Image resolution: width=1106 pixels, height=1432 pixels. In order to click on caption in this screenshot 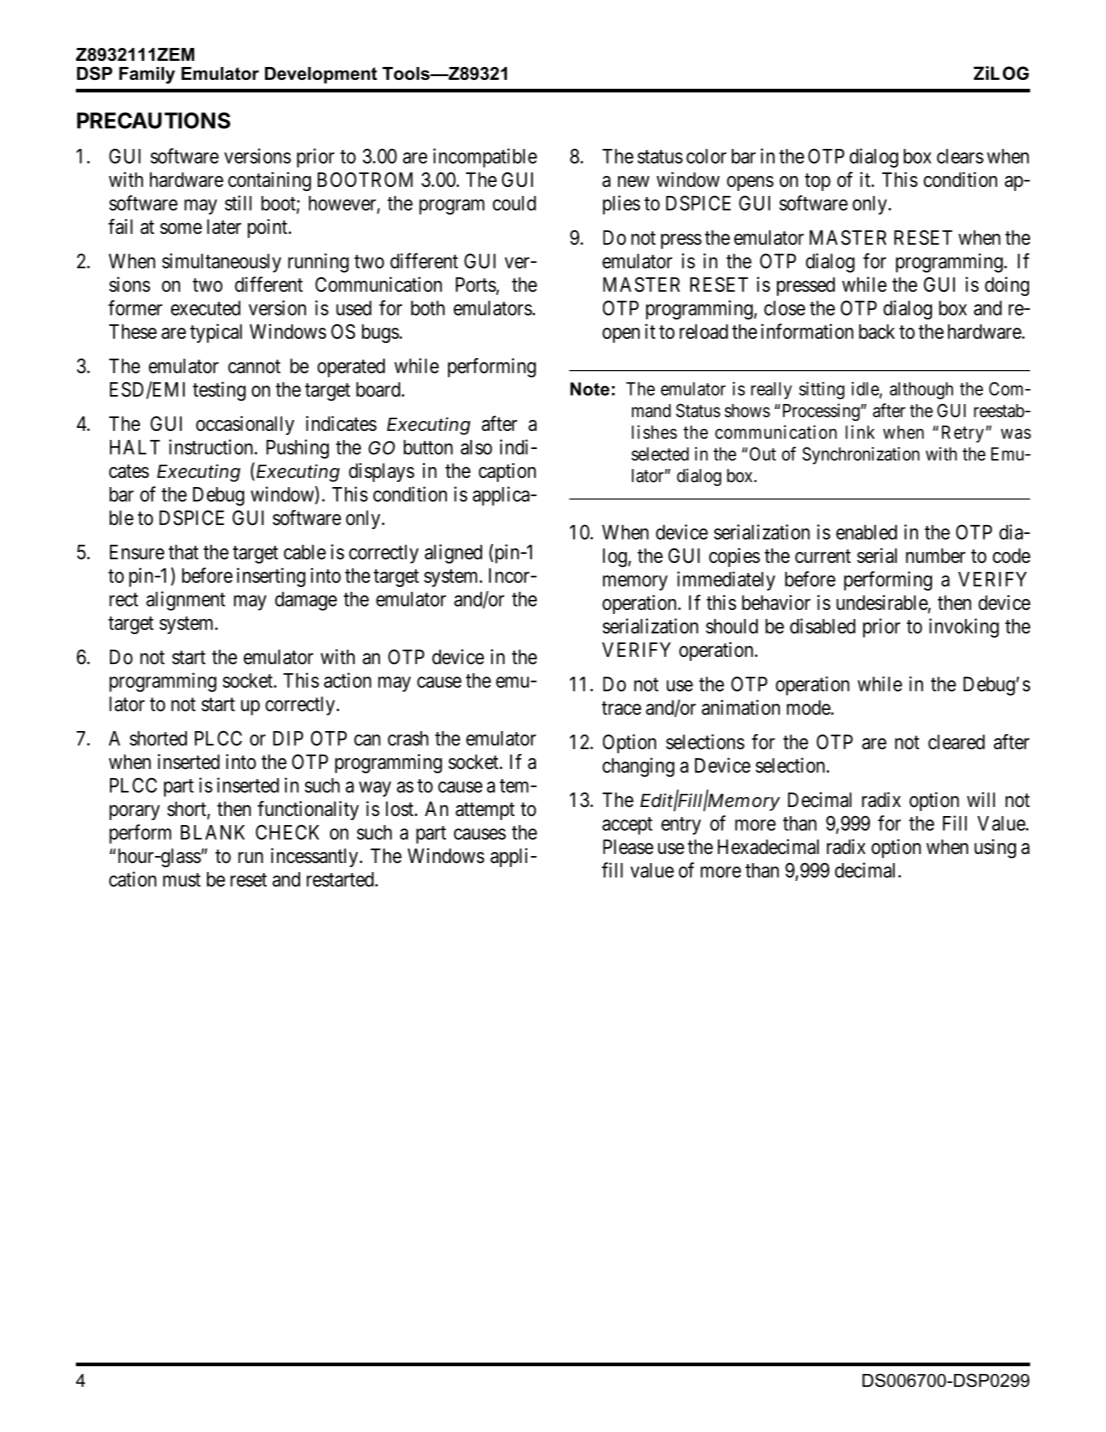, I will do `click(507, 472)`.
